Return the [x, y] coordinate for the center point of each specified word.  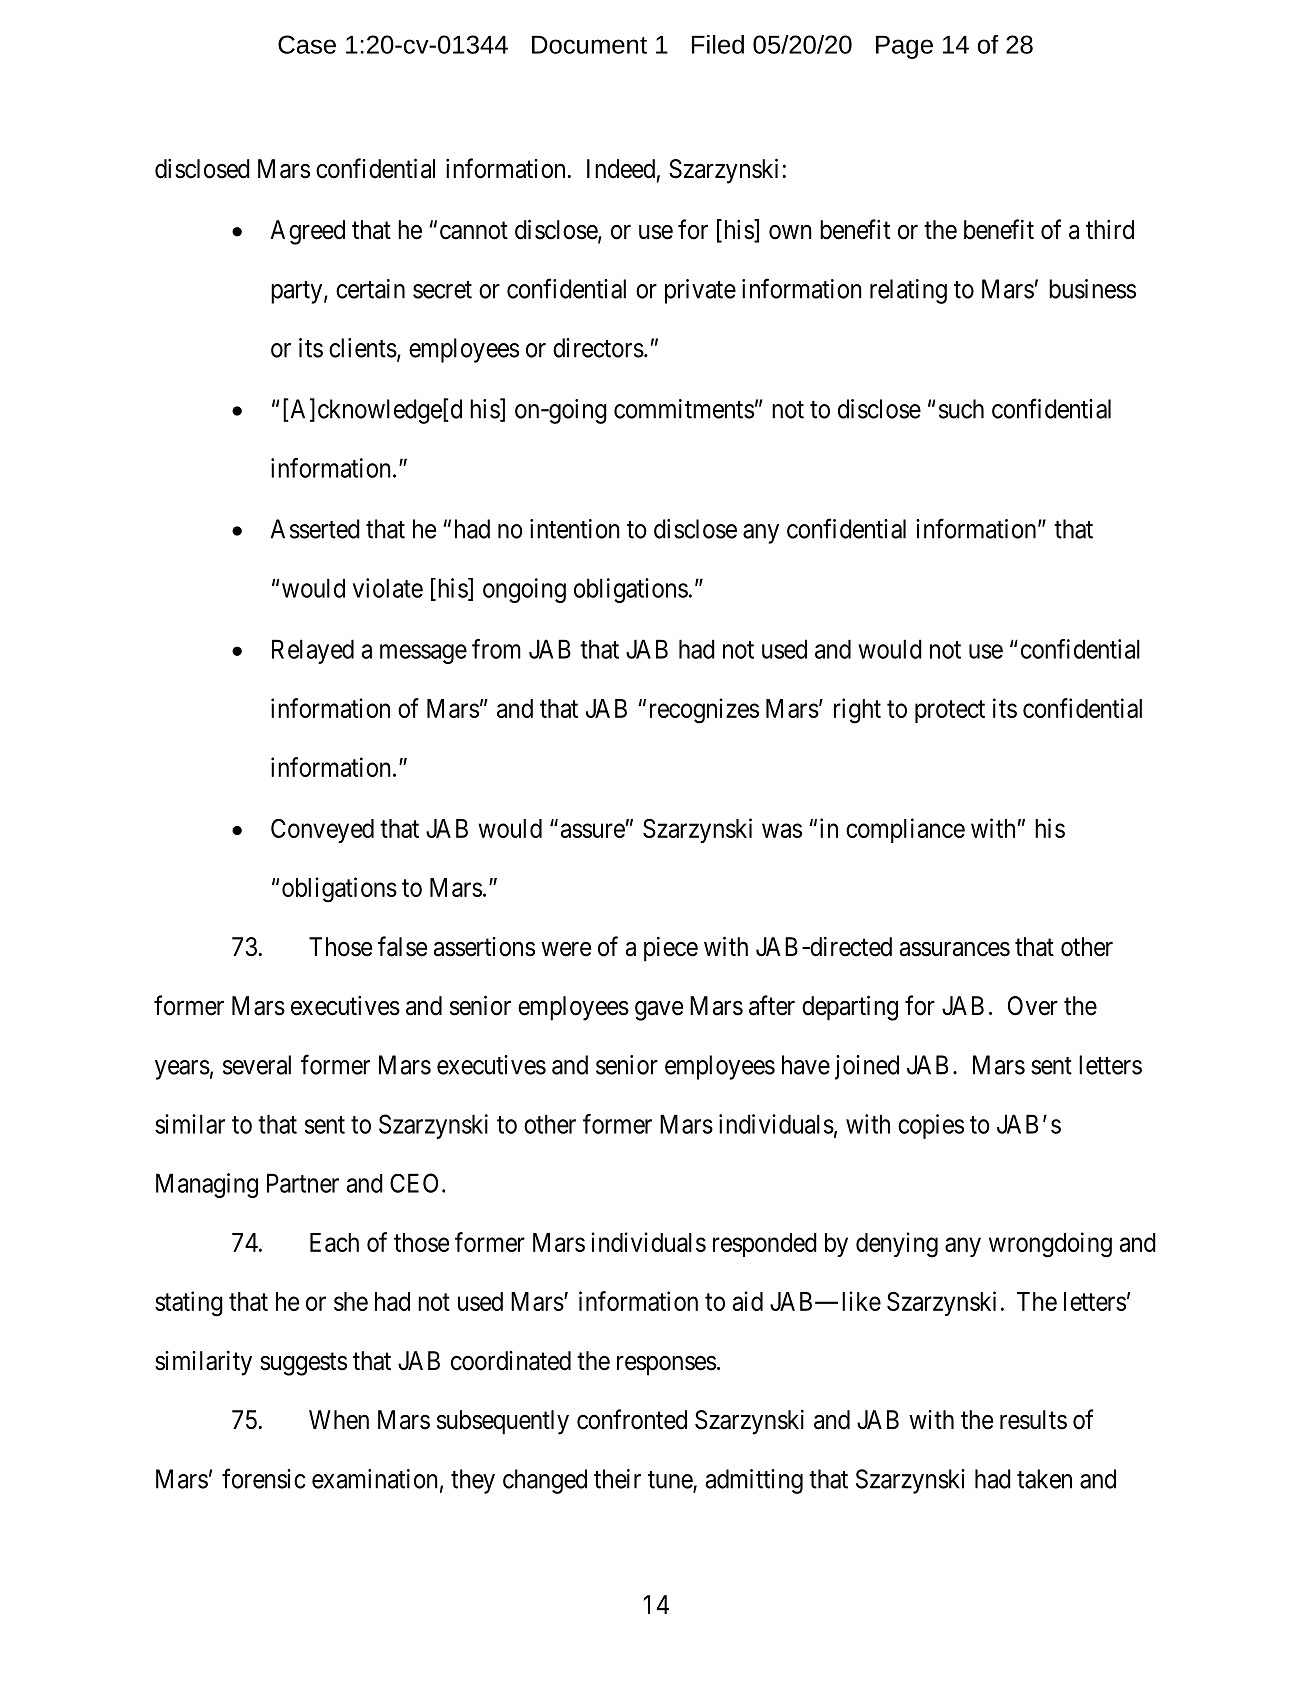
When [339, 1420]
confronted [632, 1419]
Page [904, 47]
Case [307, 44]
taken [1044, 1479]
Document [589, 45]
